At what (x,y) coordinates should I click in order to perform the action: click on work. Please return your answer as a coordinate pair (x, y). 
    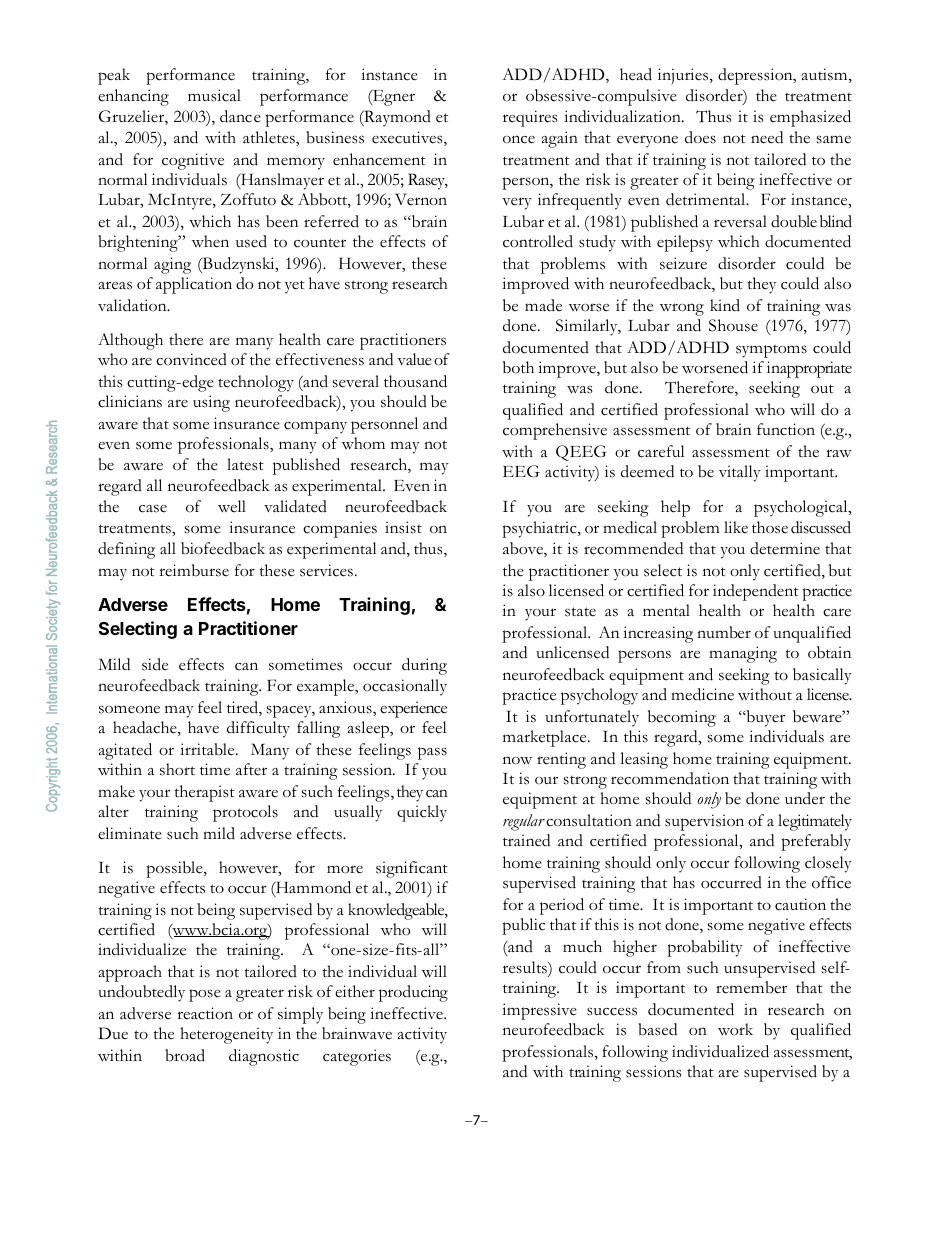
    Looking at the image, I should click on (735, 1029).
